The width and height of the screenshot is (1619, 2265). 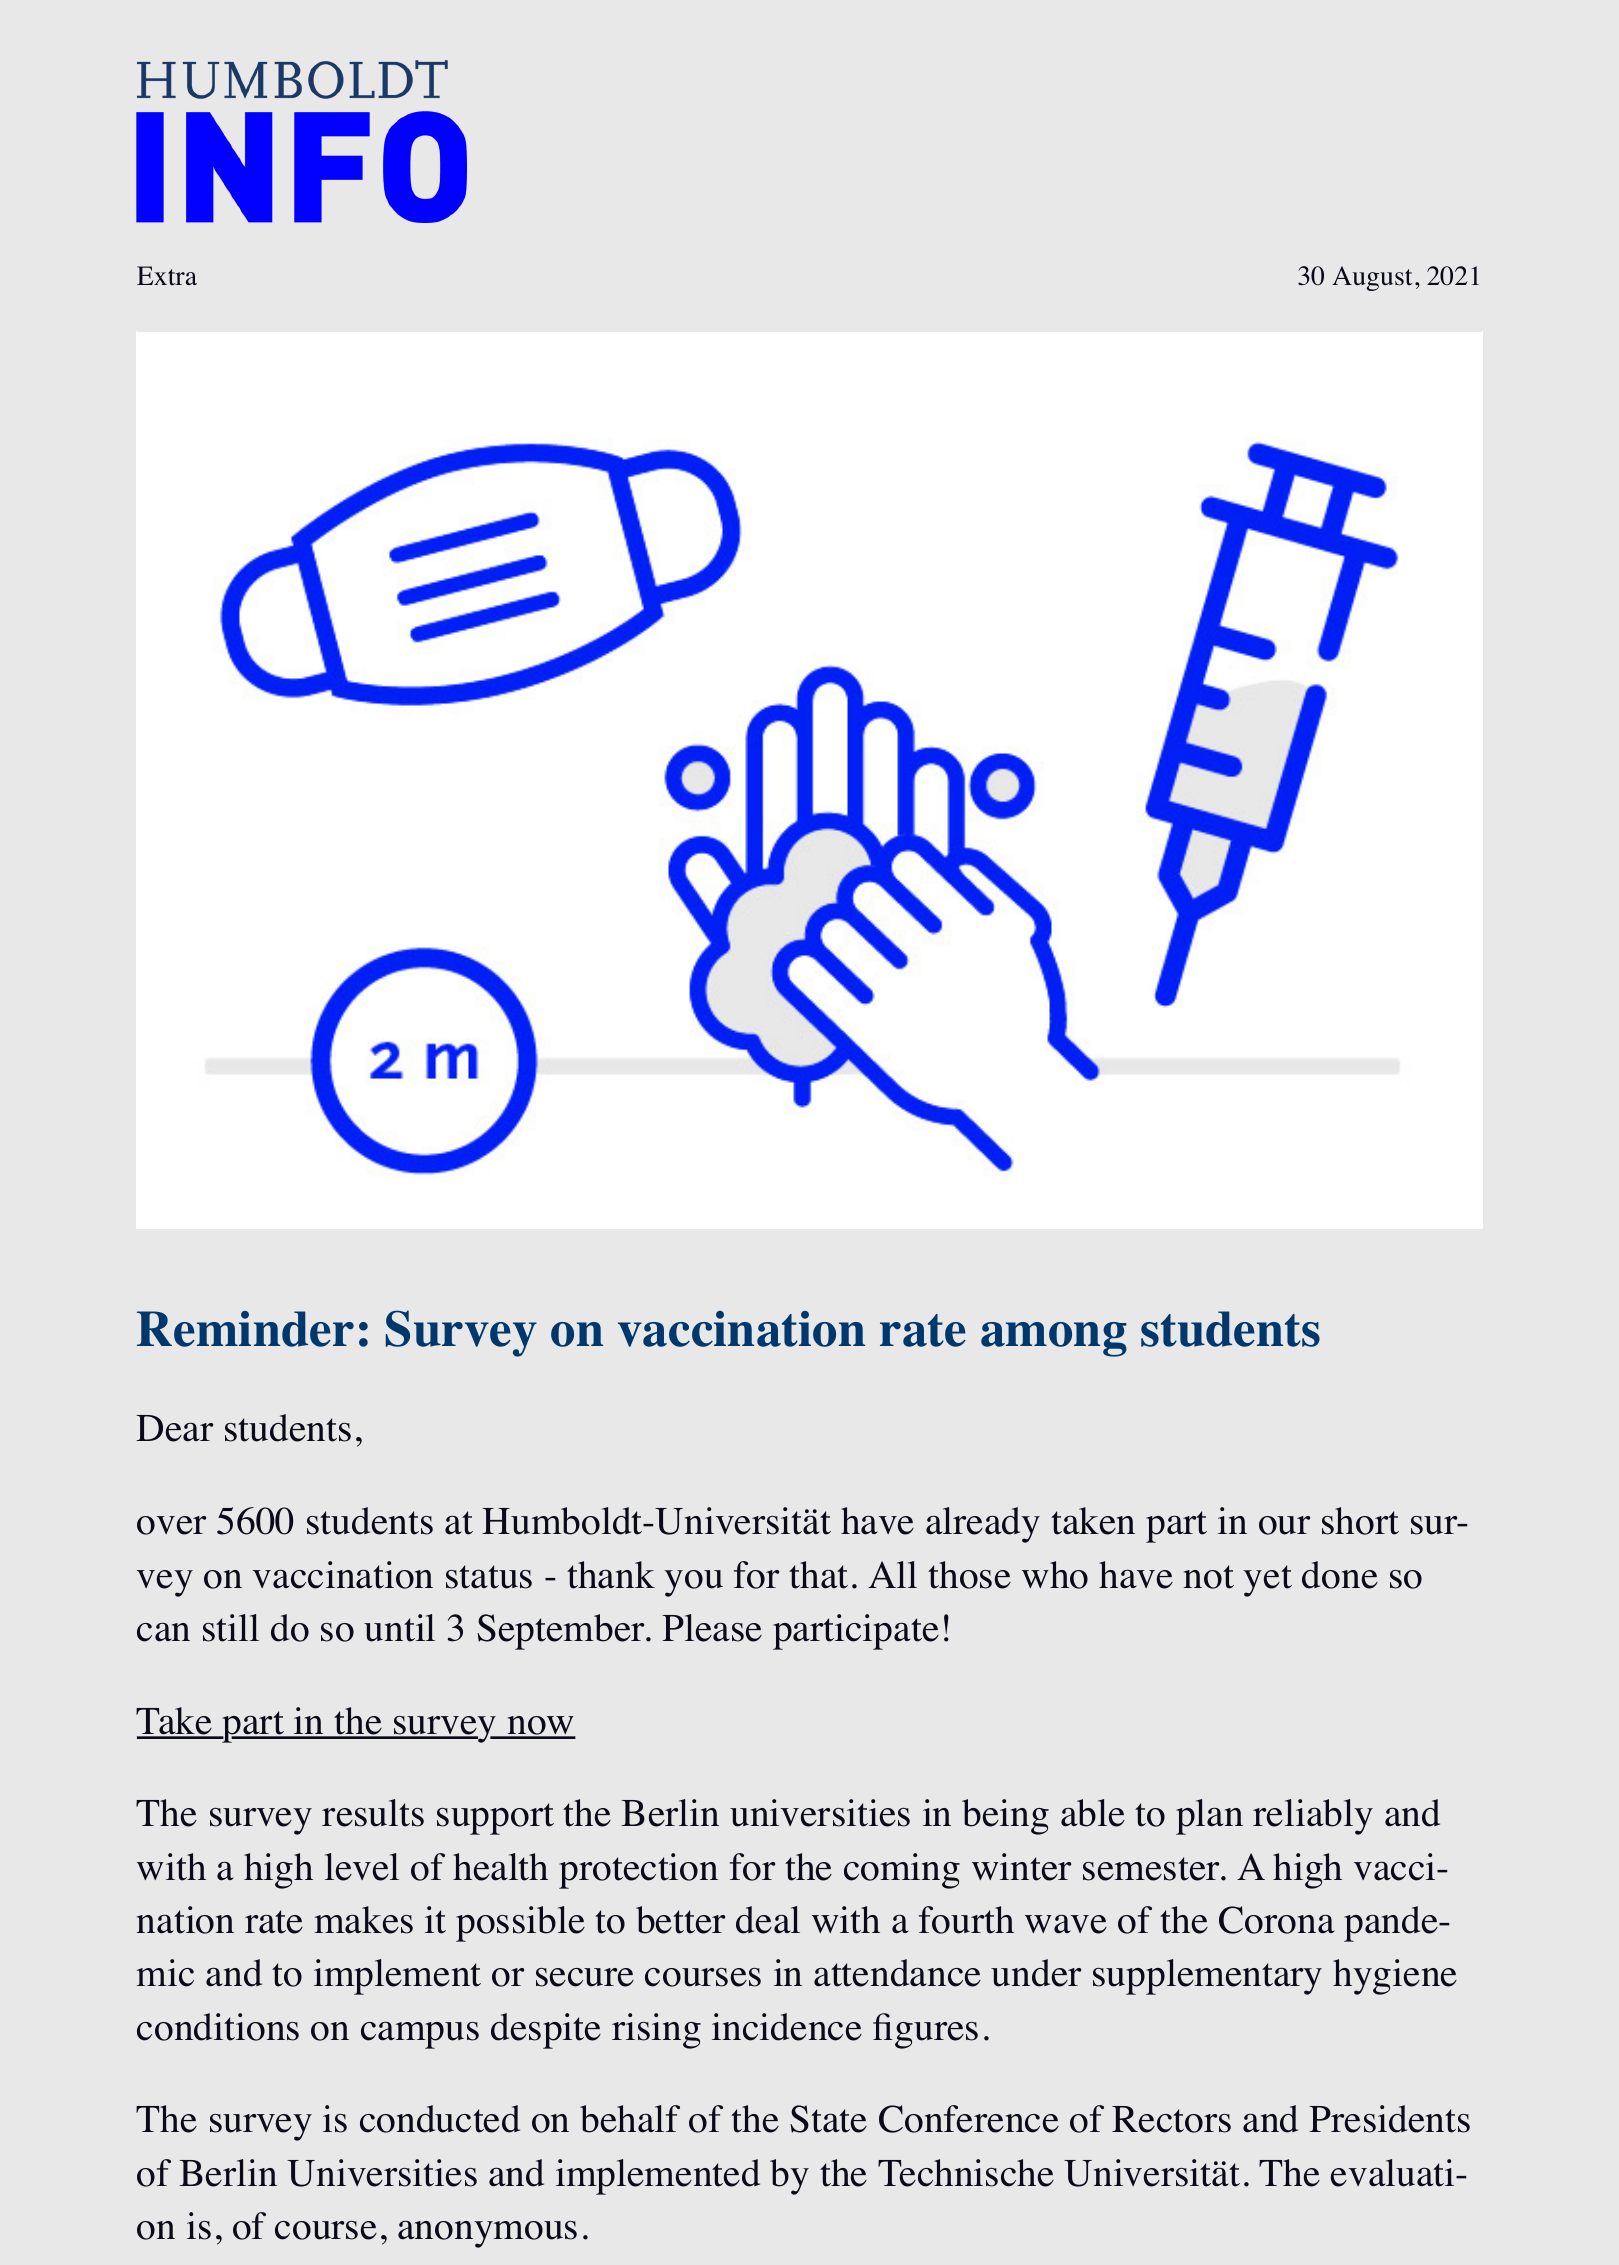 I want to click on August, so click(x=1372, y=278).
